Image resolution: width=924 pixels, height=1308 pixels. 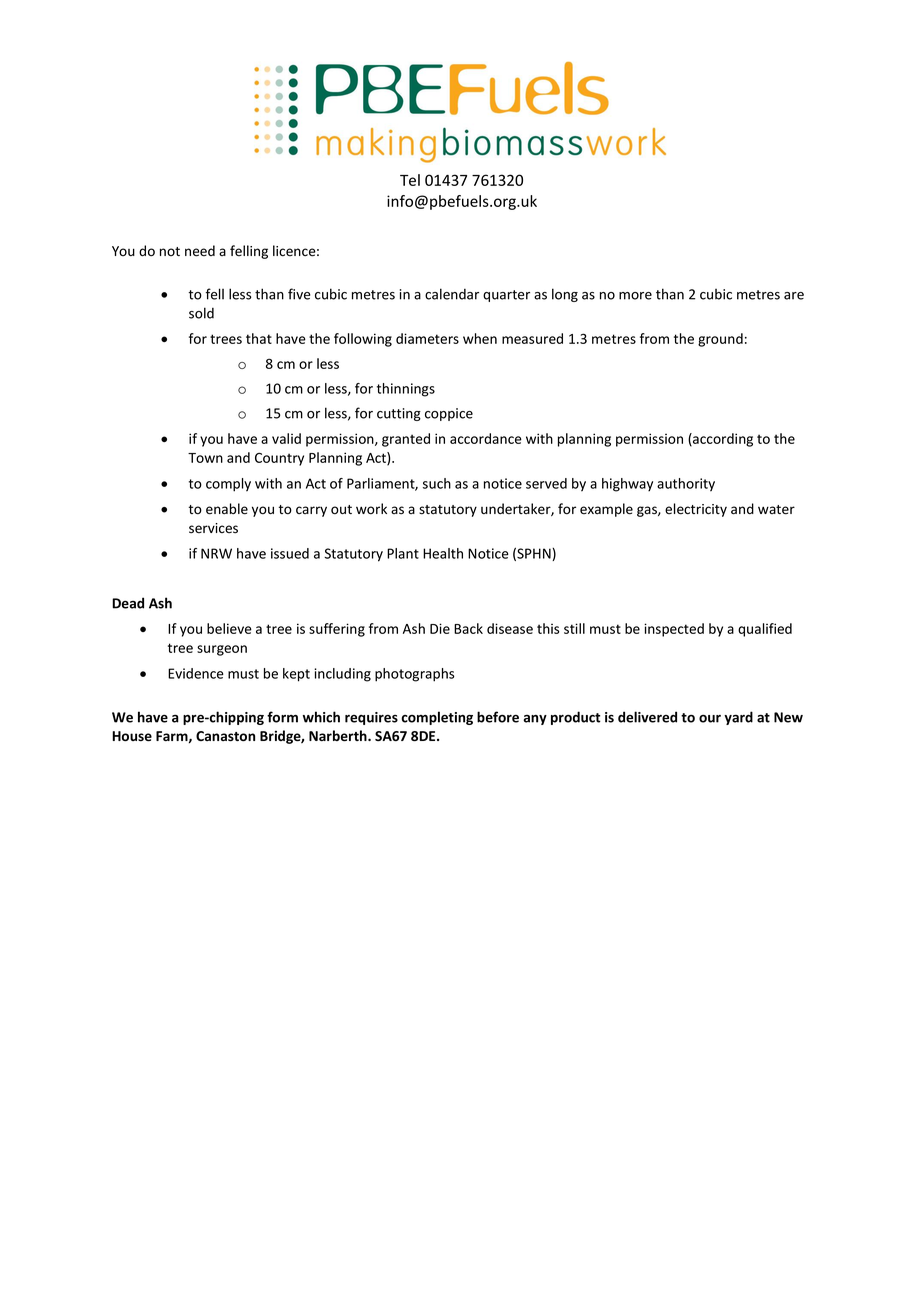 I want to click on that, so click(x=259, y=338).
